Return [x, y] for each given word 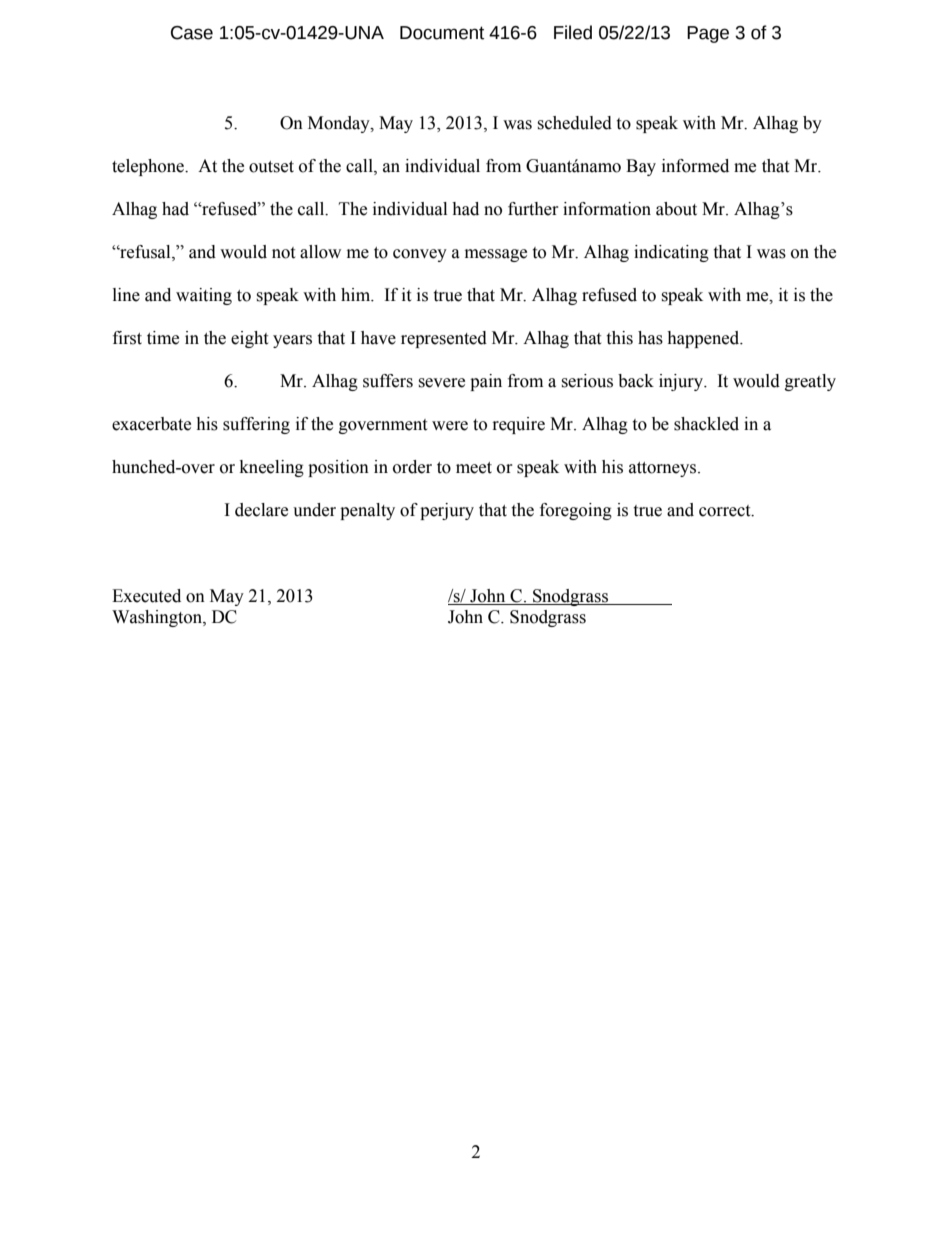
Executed [146, 596]
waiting [204, 296]
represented [444, 339]
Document [442, 33]
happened [704, 339]
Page [708, 34]
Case [192, 33]
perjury [447, 511]
